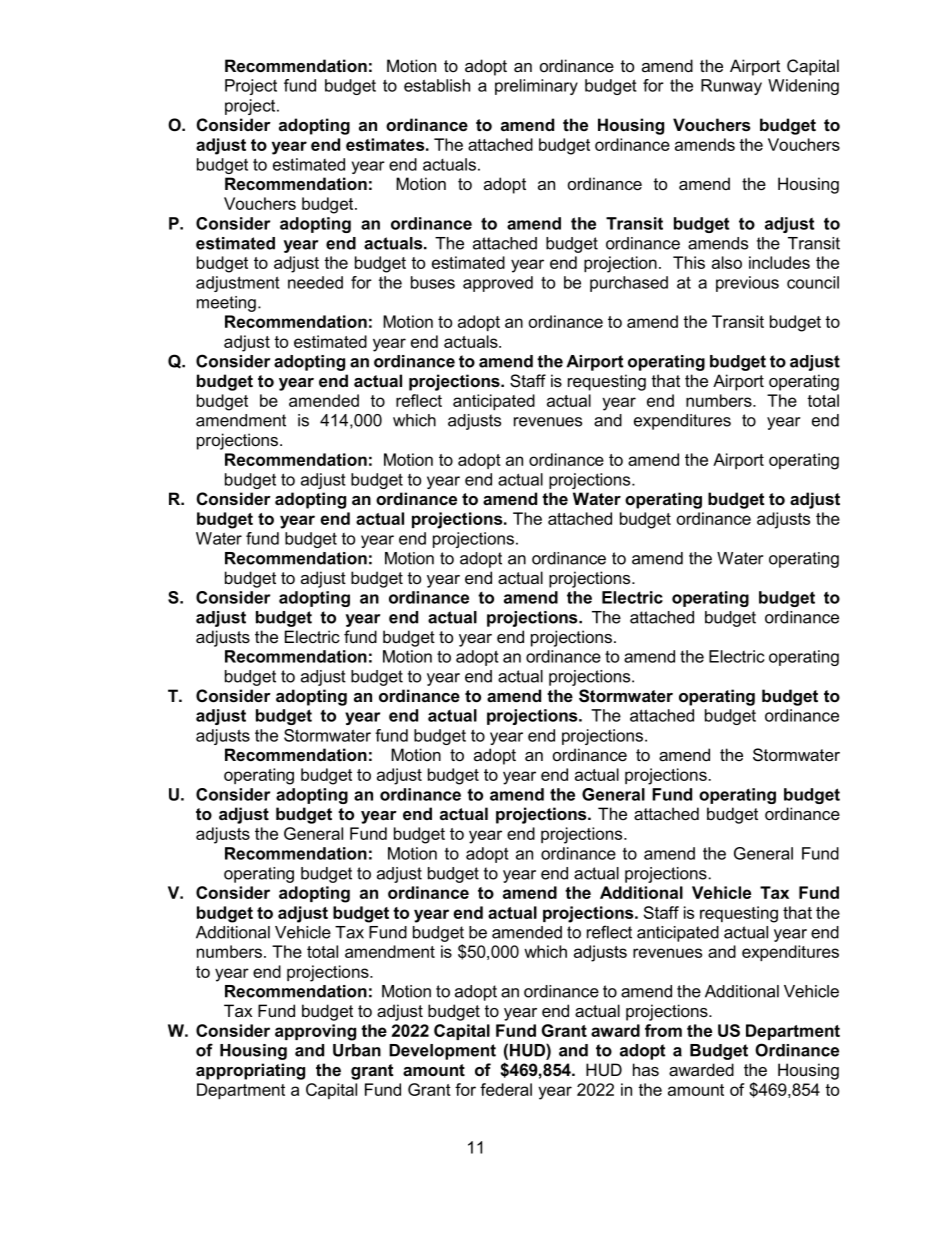 The image size is (952, 1233). I want to click on Development, so click(442, 1052).
